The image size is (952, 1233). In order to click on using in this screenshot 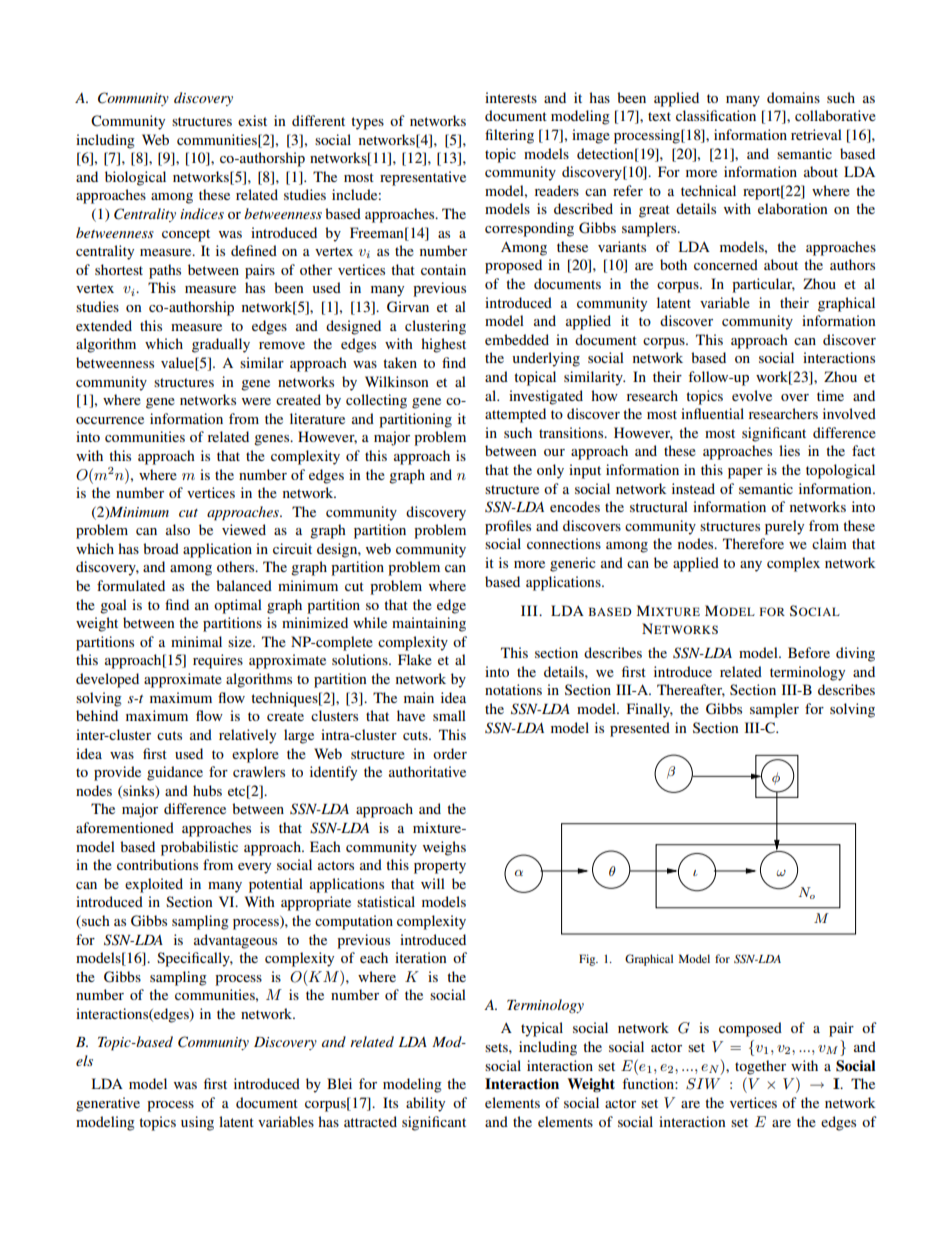, I will do `click(197, 1123)`.
